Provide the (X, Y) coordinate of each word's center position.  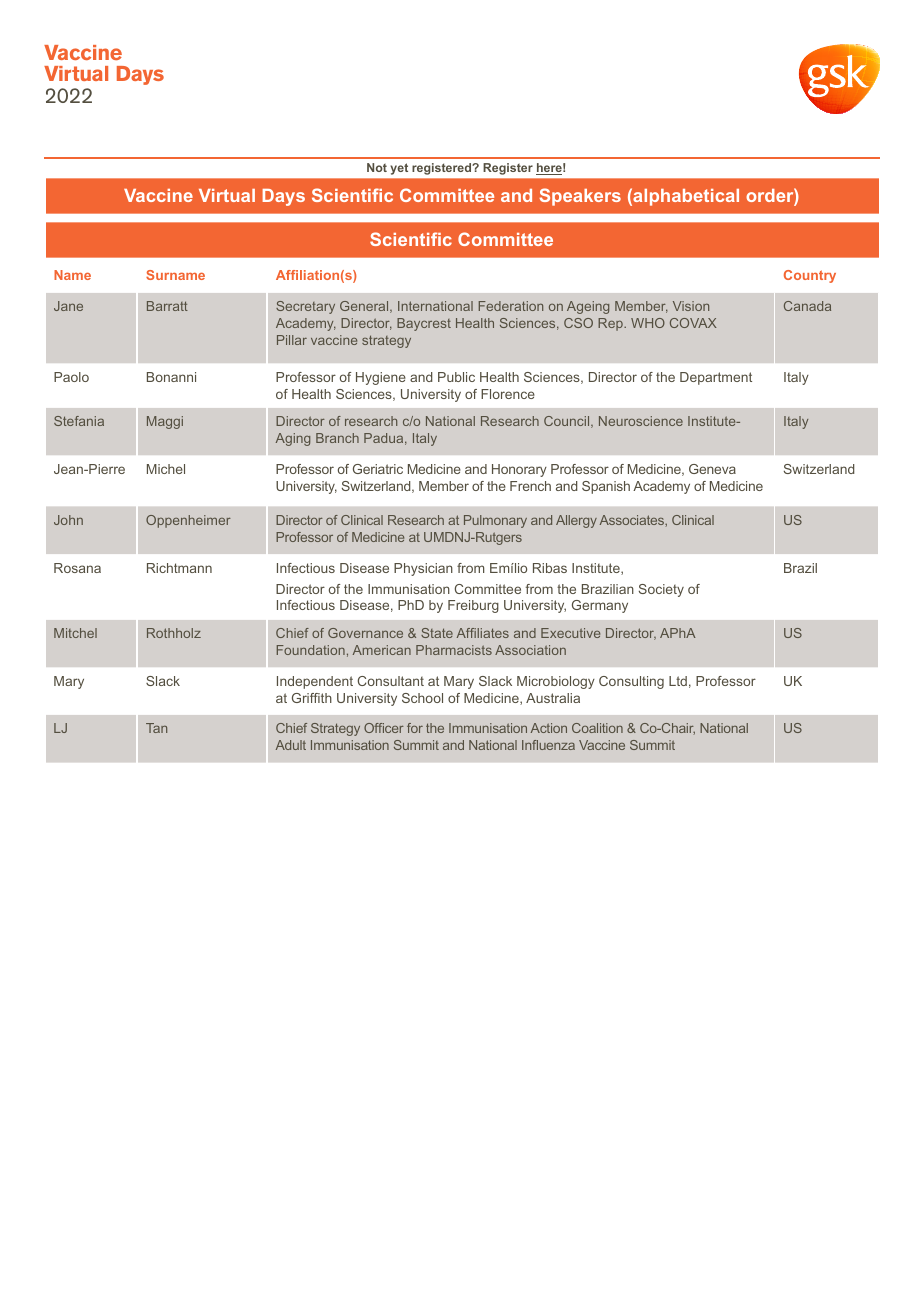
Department (716, 378)
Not (377, 167)
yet (399, 169)
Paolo (71, 377)
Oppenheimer (188, 521)
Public (456, 377)
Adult (291, 745)
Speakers (580, 197)
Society (661, 590)
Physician (423, 569)
